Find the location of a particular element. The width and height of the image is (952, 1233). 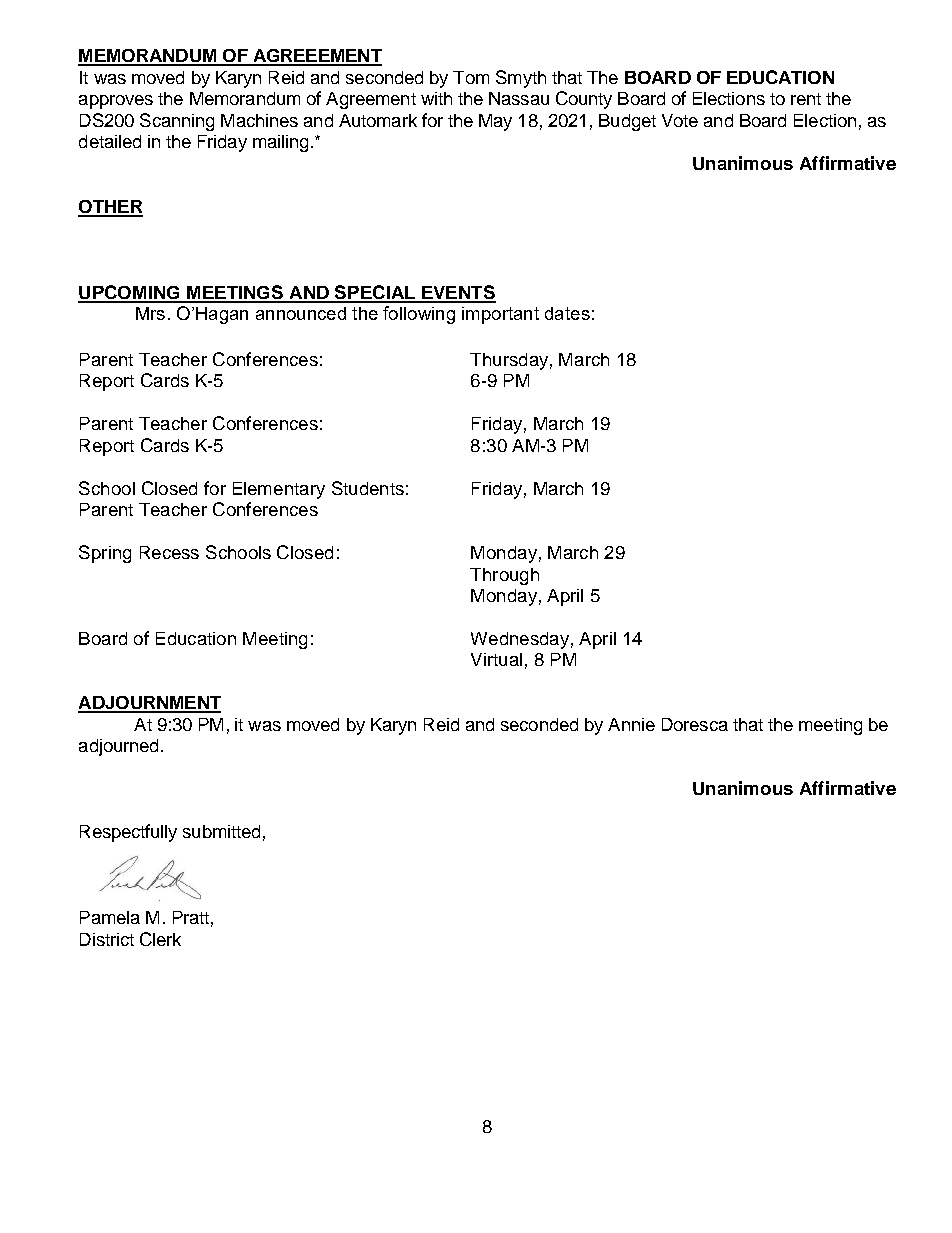

County is located at coordinates (584, 100).
